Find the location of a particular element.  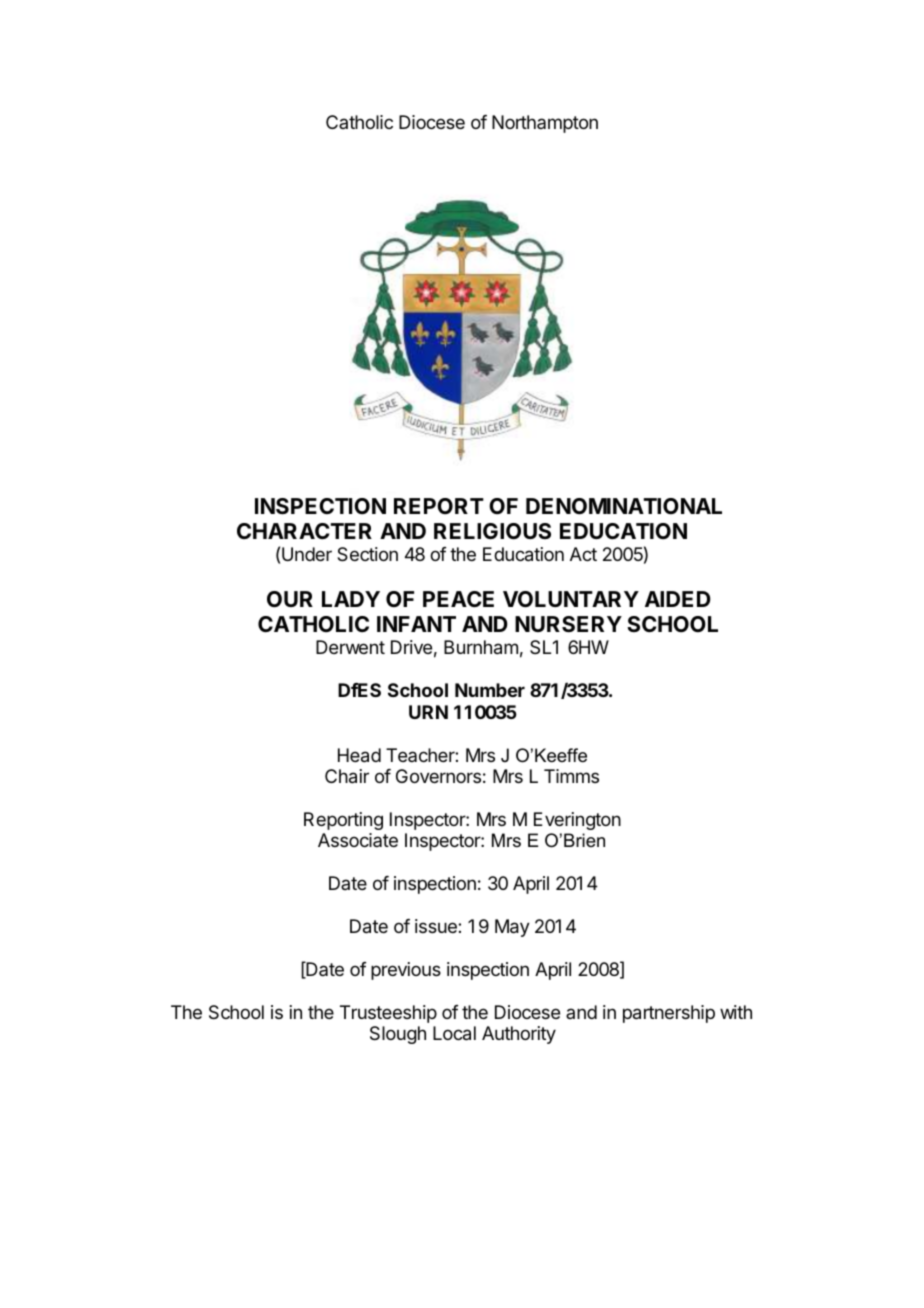

DENOMINATIONAL is located at coordinates (624, 506).
